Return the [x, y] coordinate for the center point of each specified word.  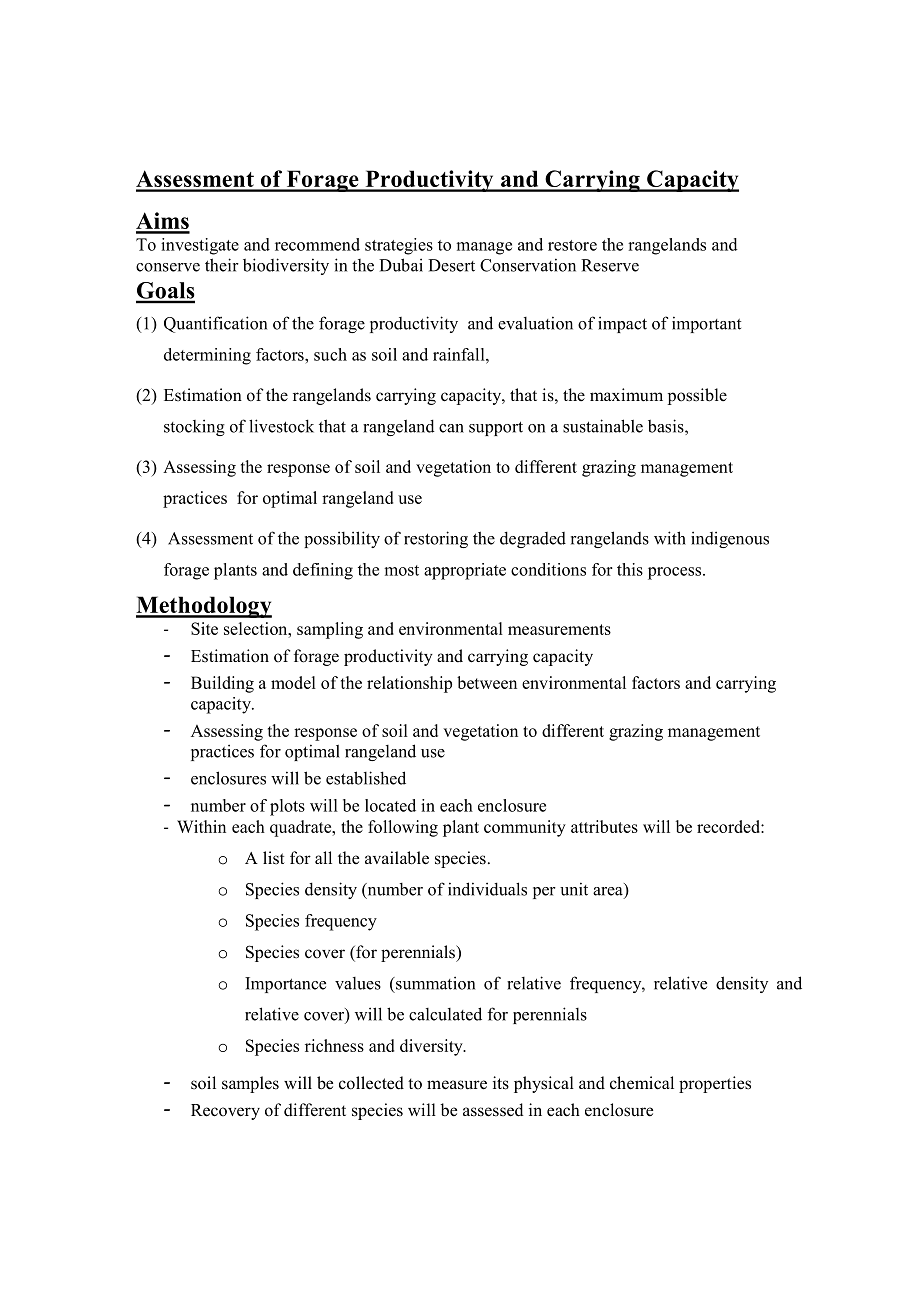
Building [222, 684]
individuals [487, 889]
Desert [451, 265]
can [451, 428]
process [676, 573]
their [222, 265]
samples [250, 1084]
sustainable [603, 426]
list [274, 858]
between [487, 682]
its [501, 1083]
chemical [642, 1083]
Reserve [610, 265]
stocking [194, 427]
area [608, 891]
